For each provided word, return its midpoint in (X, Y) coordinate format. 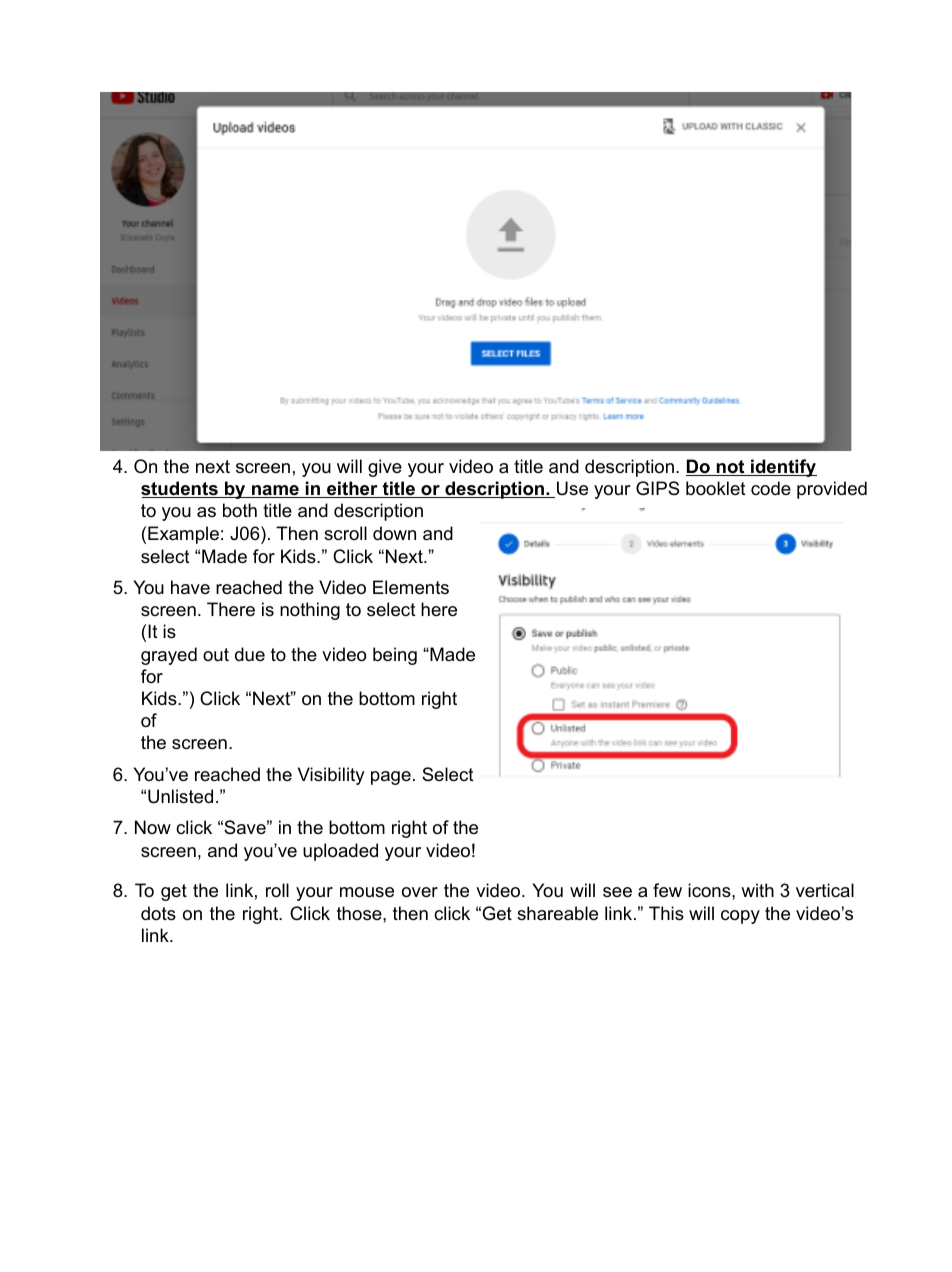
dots (158, 913)
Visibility (331, 776)
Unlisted (180, 796)
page (391, 778)
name (275, 491)
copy (740, 917)
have (190, 587)
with (757, 890)
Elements (411, 587)
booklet (716, 488)
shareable (557, 913)
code (771, 488)
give (385, 468)
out (216, 654)
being (395, 656)
